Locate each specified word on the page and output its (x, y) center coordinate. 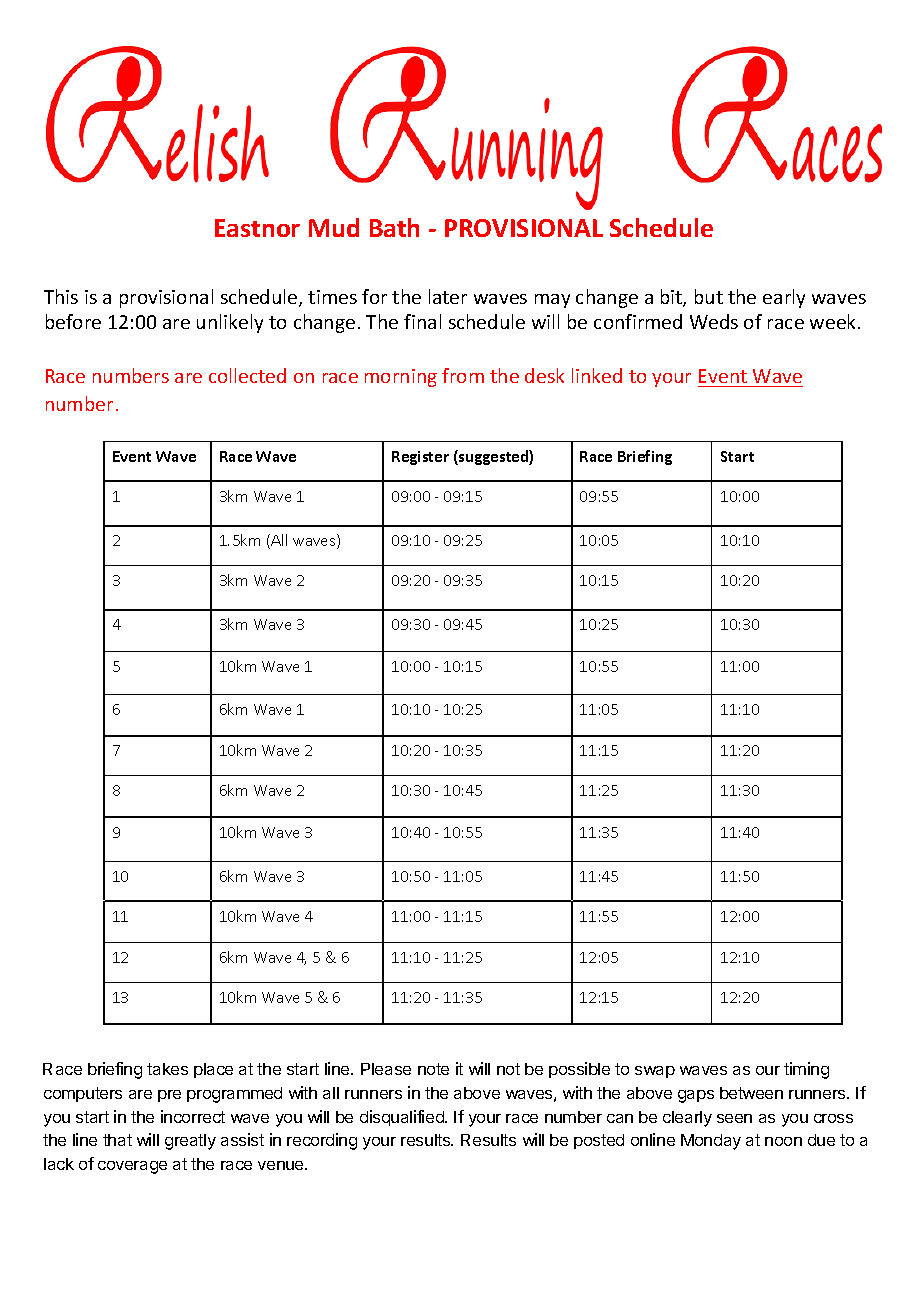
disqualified (403, 1118)
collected (247, 375)
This (61, 296)
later (448, 296)
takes (167, 1069)
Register (420, 458)
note (433, 1069)
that (117, 1140)
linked (597, 375)
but (709, 296)
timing (806, 1070)
